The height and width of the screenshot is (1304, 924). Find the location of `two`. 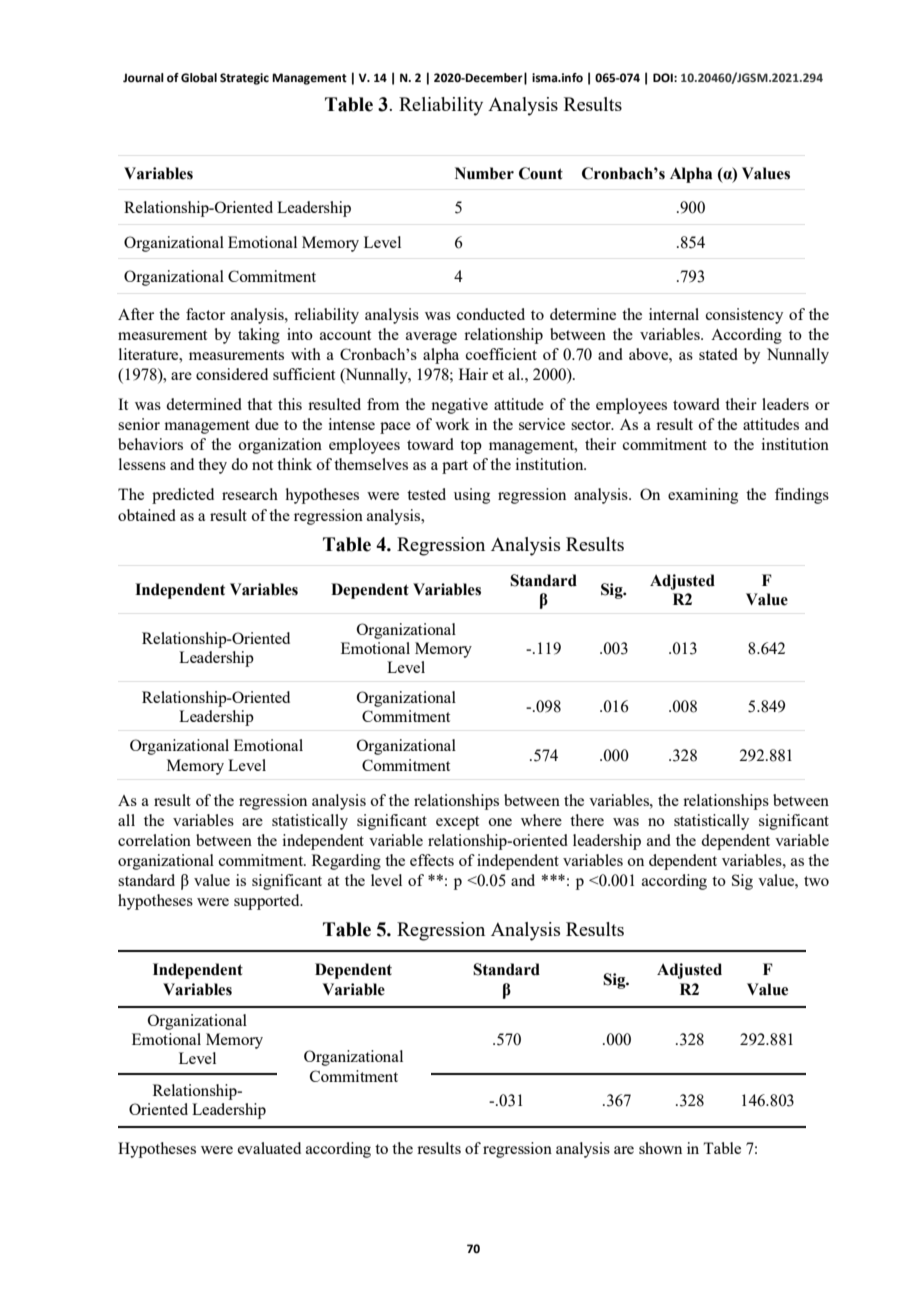

two is located at coordinates (816, 881).
